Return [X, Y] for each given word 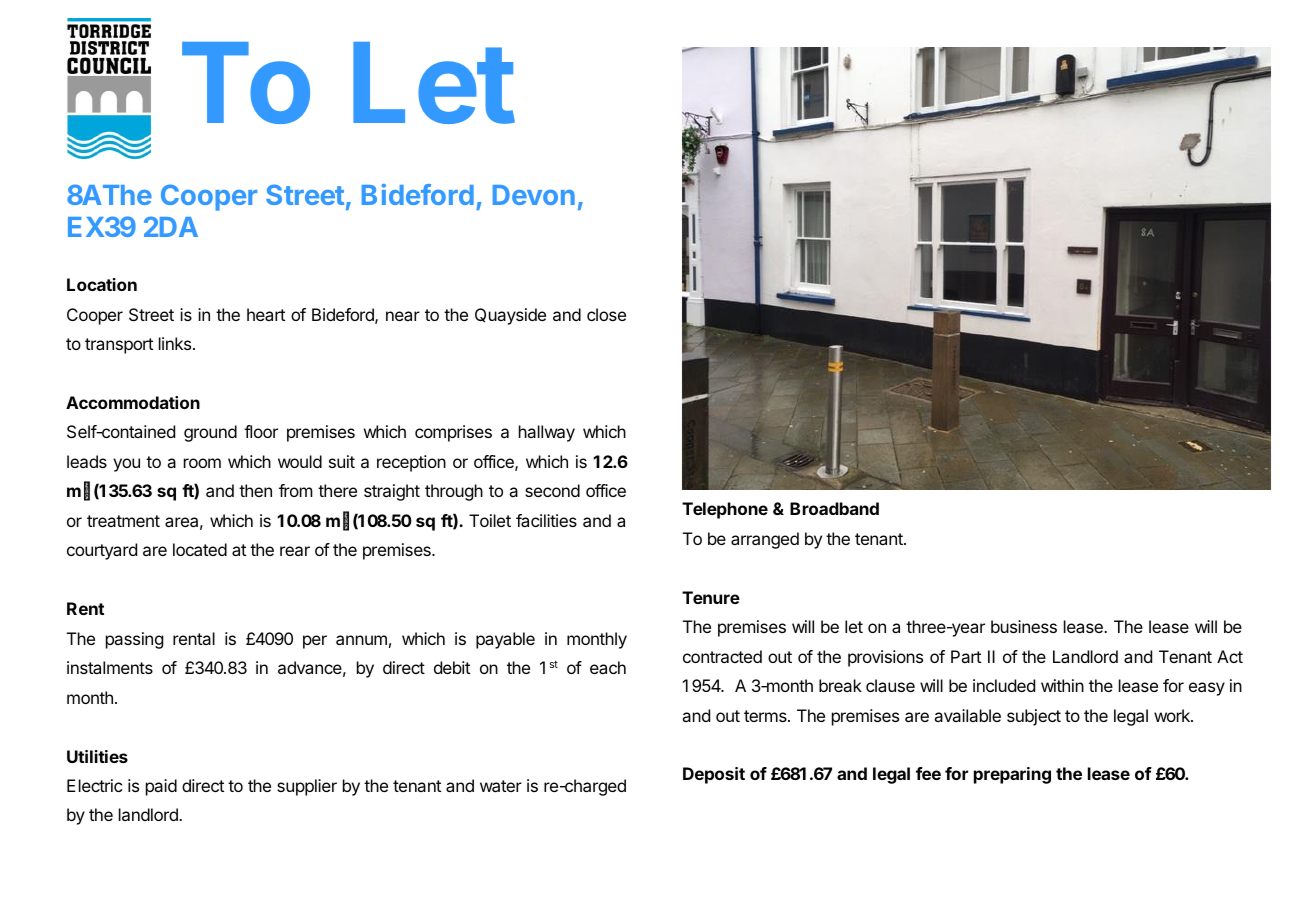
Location [102, 284]
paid [161, 787]
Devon [534, 195]
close [606, 314]
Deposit [714, 775]
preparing [1012, 775]
